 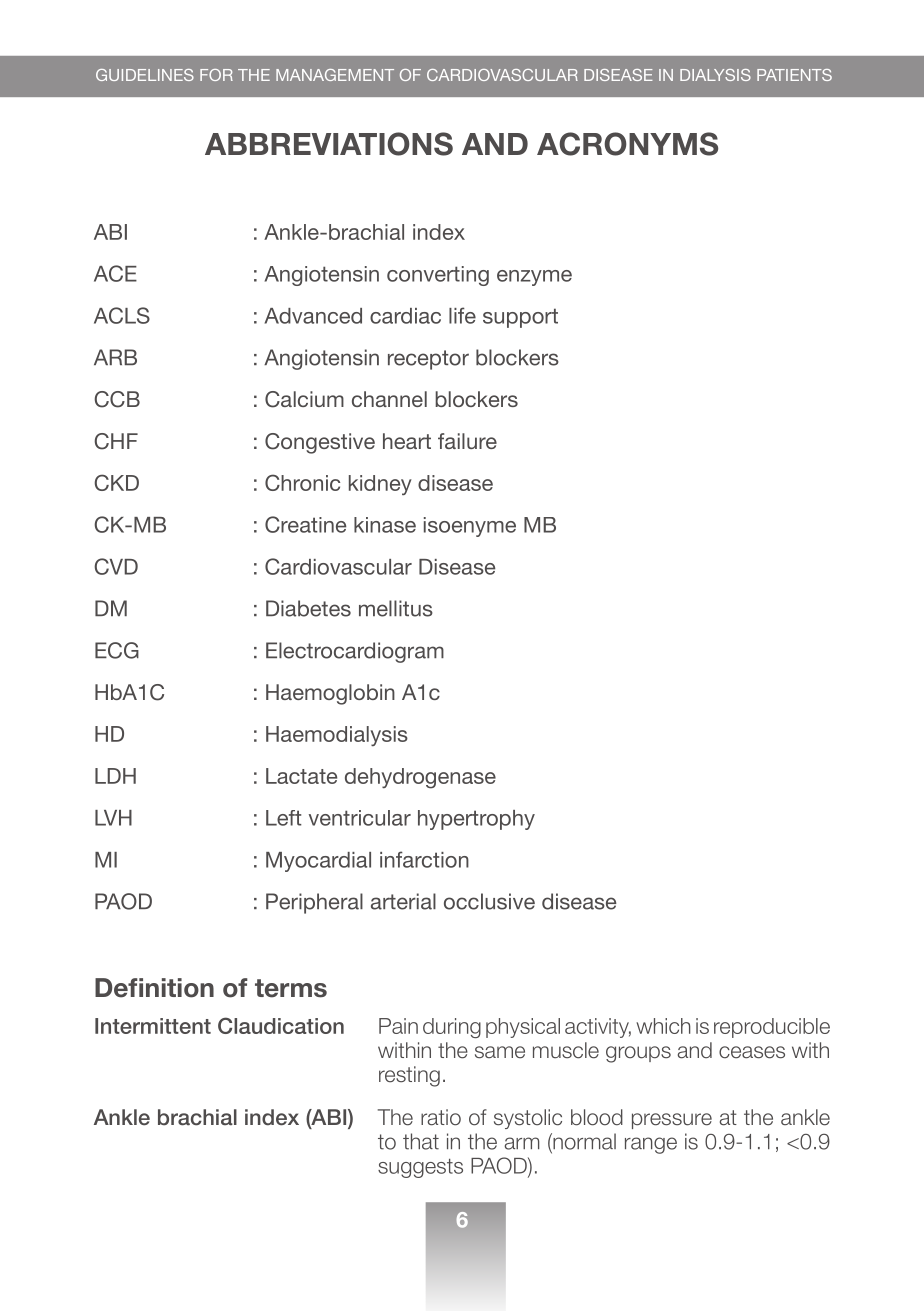 What do you see at coordinates (281, 1025) in the screenshot?
I see `Claudication` at bounding box center [281, 1025].
